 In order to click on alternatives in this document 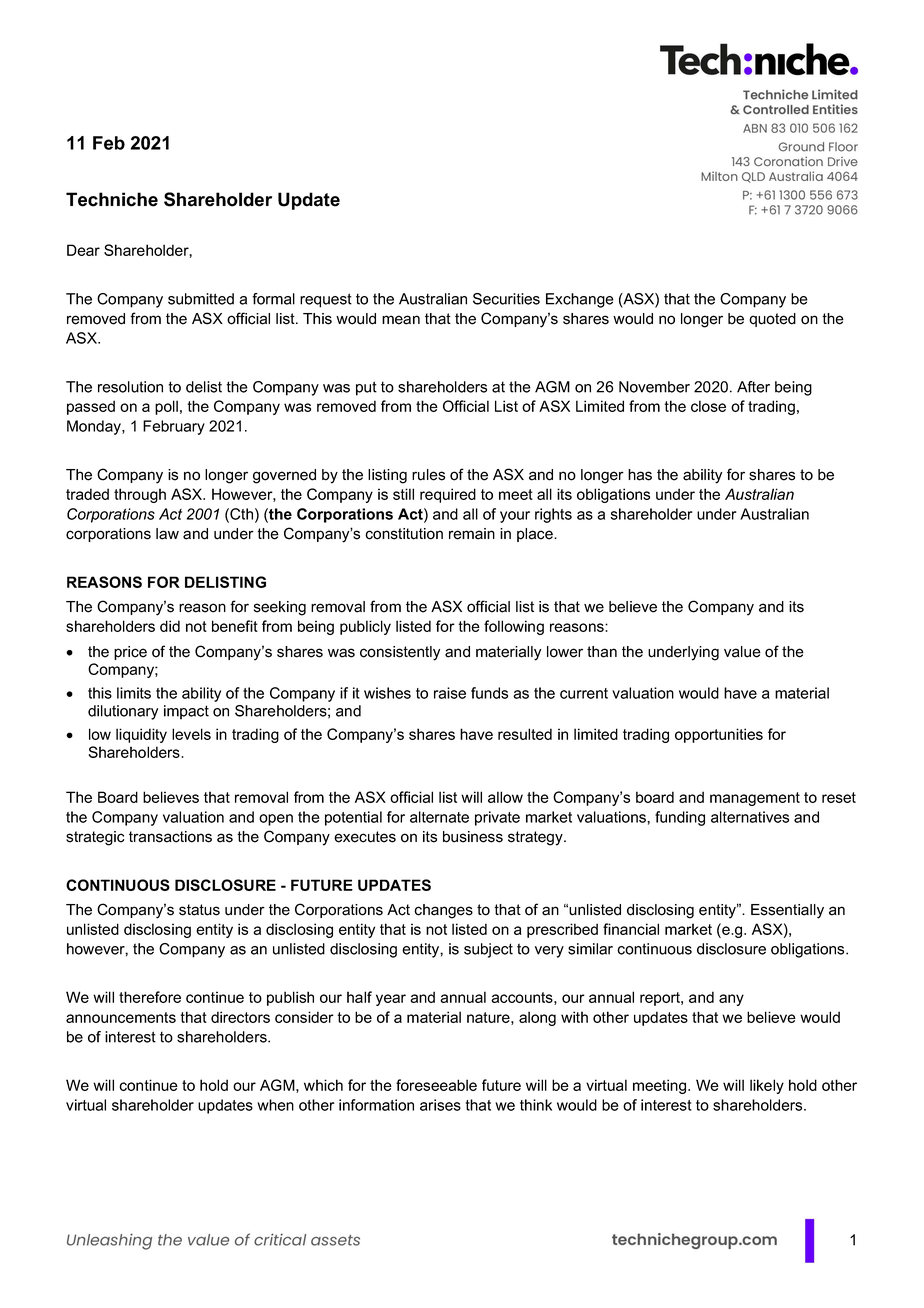, I will do `click(750, 817)`.
